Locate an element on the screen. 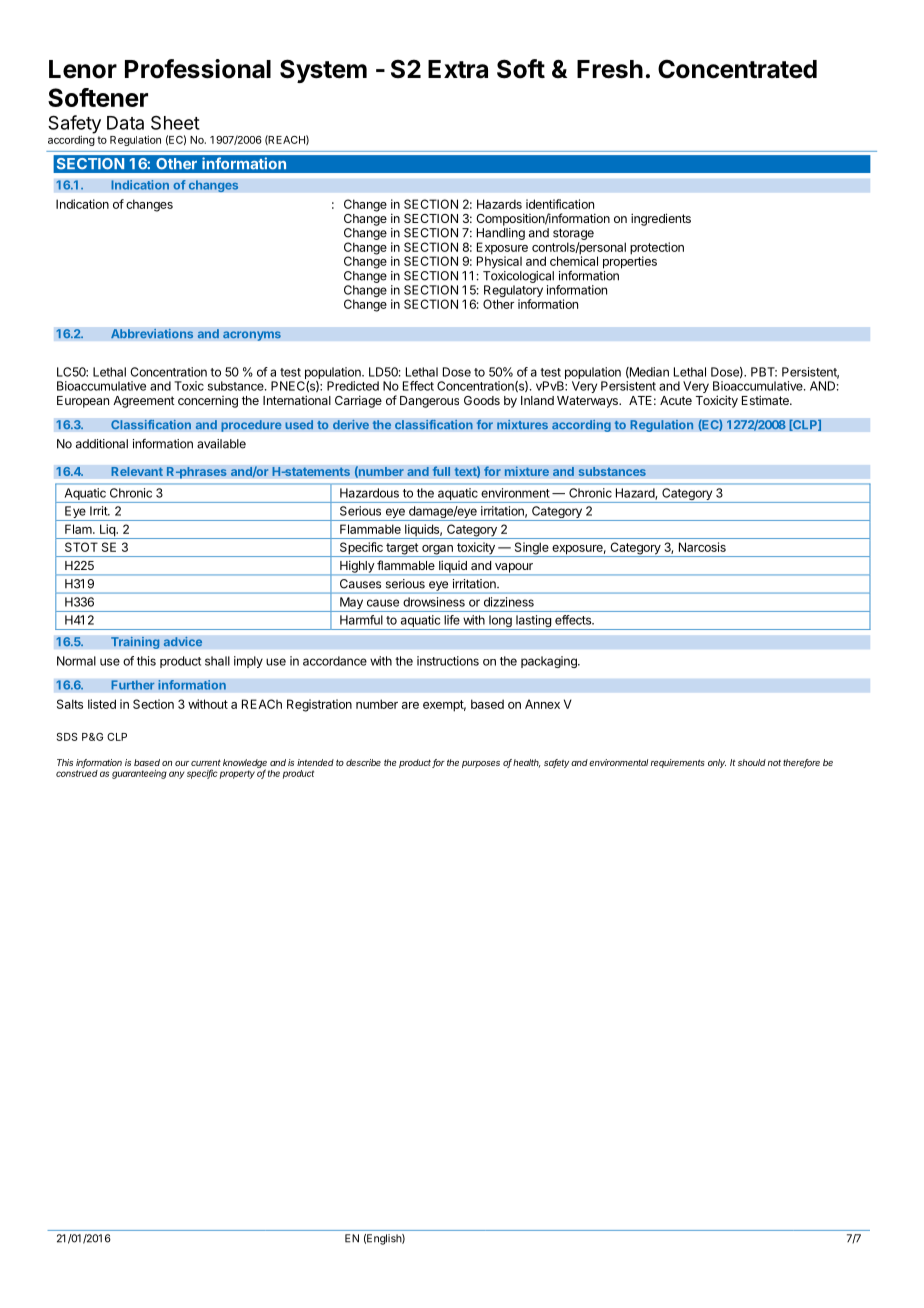  Regulatory is located at coordinates (513, 292).
